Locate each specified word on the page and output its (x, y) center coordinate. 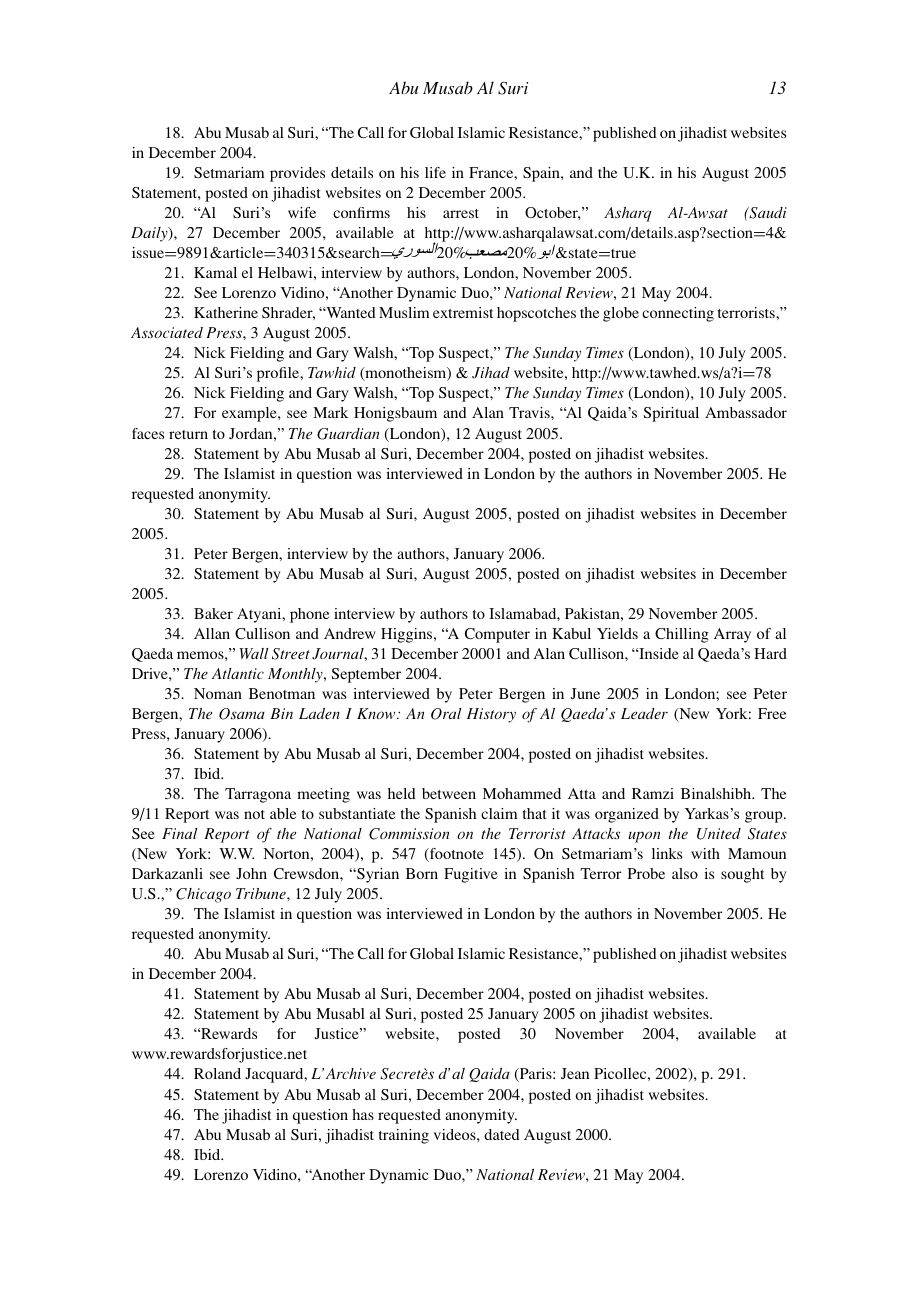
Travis (530, 412)
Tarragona (258, 795)
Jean (575, 1073)
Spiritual (671, 414)
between (449, 793)
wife (302, 212)
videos (456, 1134)
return (188, 434)
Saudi (767, 213)
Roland (217, 1073)
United (719, 834)
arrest (461, 213)
